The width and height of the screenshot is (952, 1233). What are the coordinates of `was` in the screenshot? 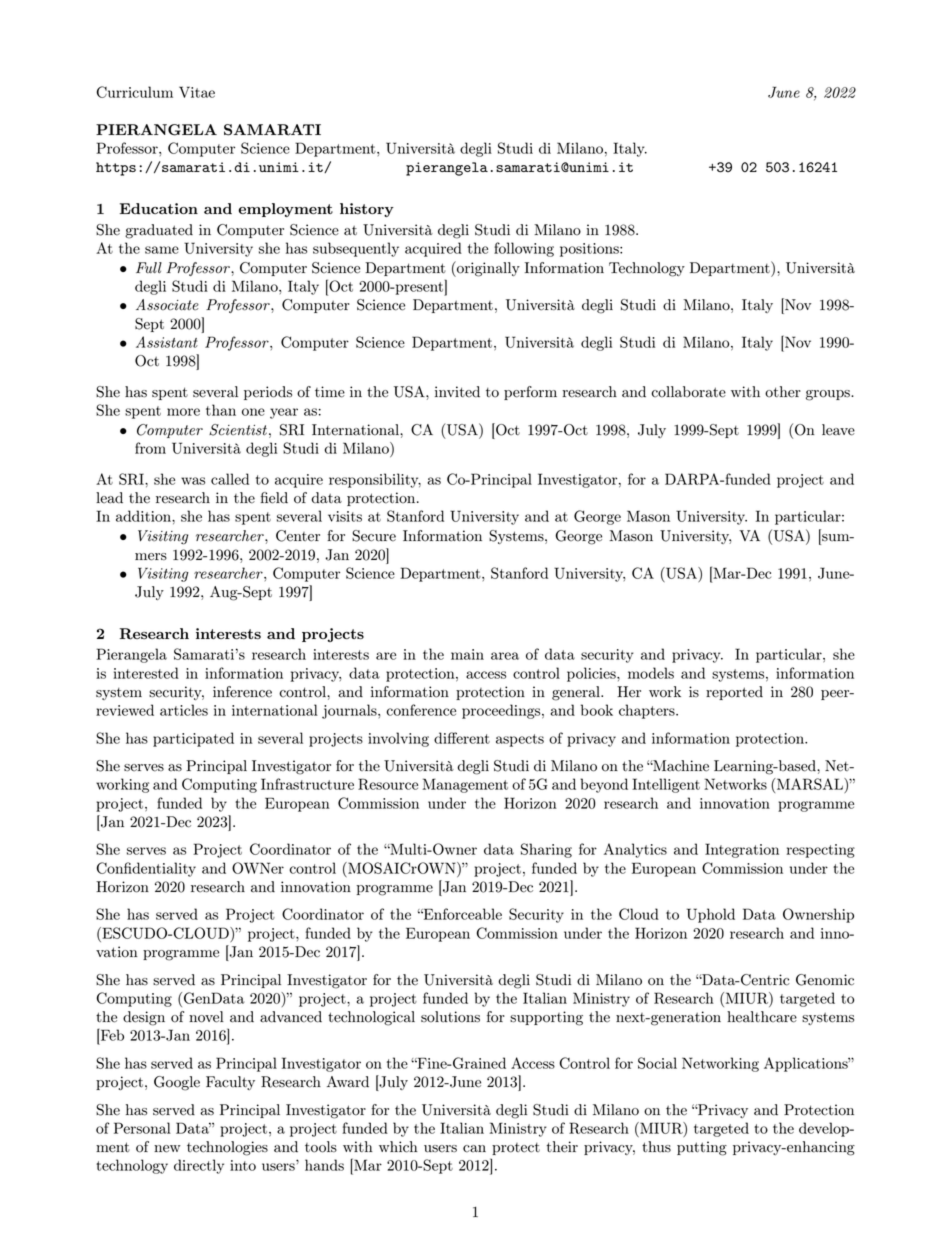 It's located at (193, 481).
